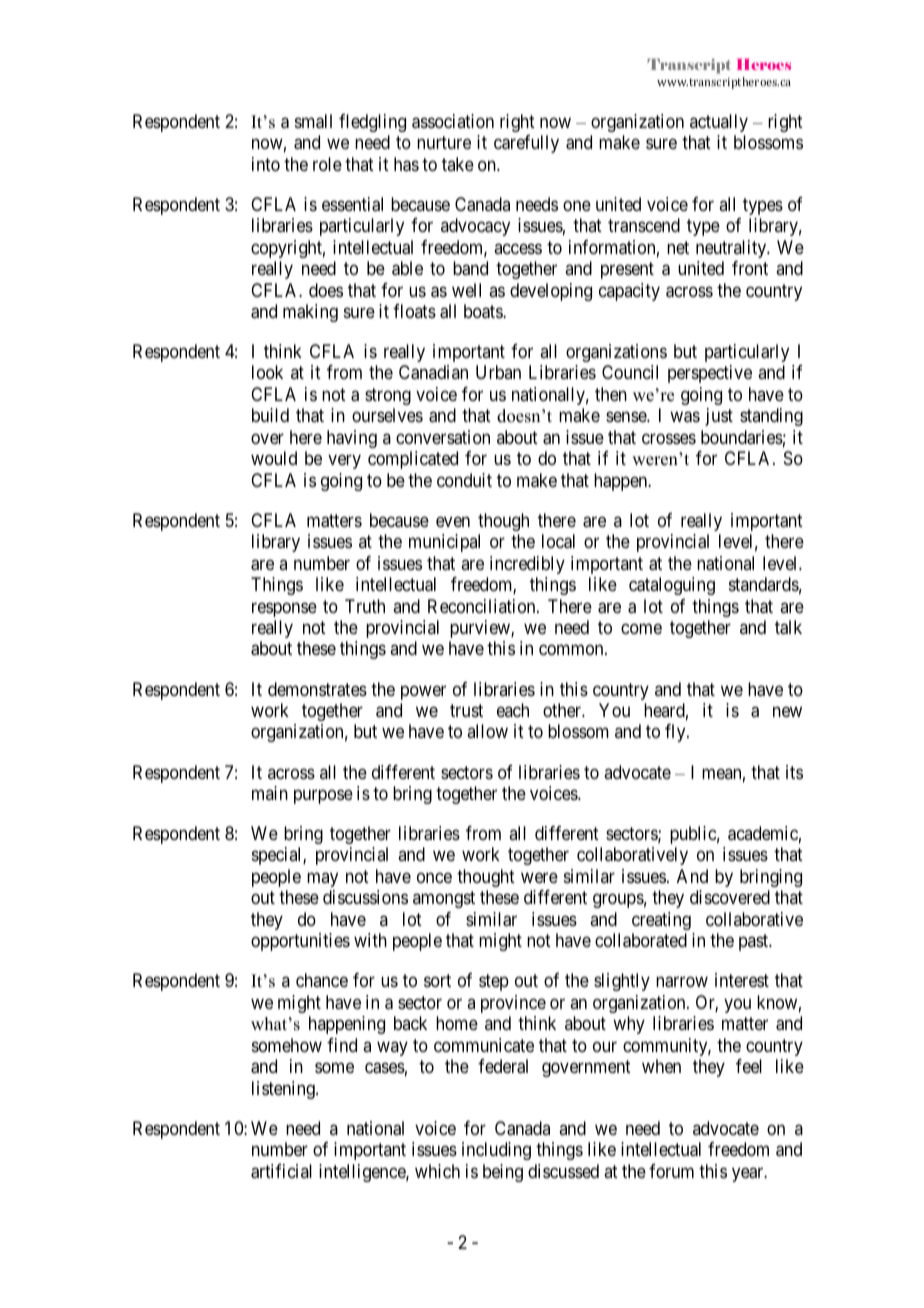 This document has width=924, height=1308. What do you see at coordinates (281, 1171) in the document?
I see `artificial` at bounding box center [281, 1171].
